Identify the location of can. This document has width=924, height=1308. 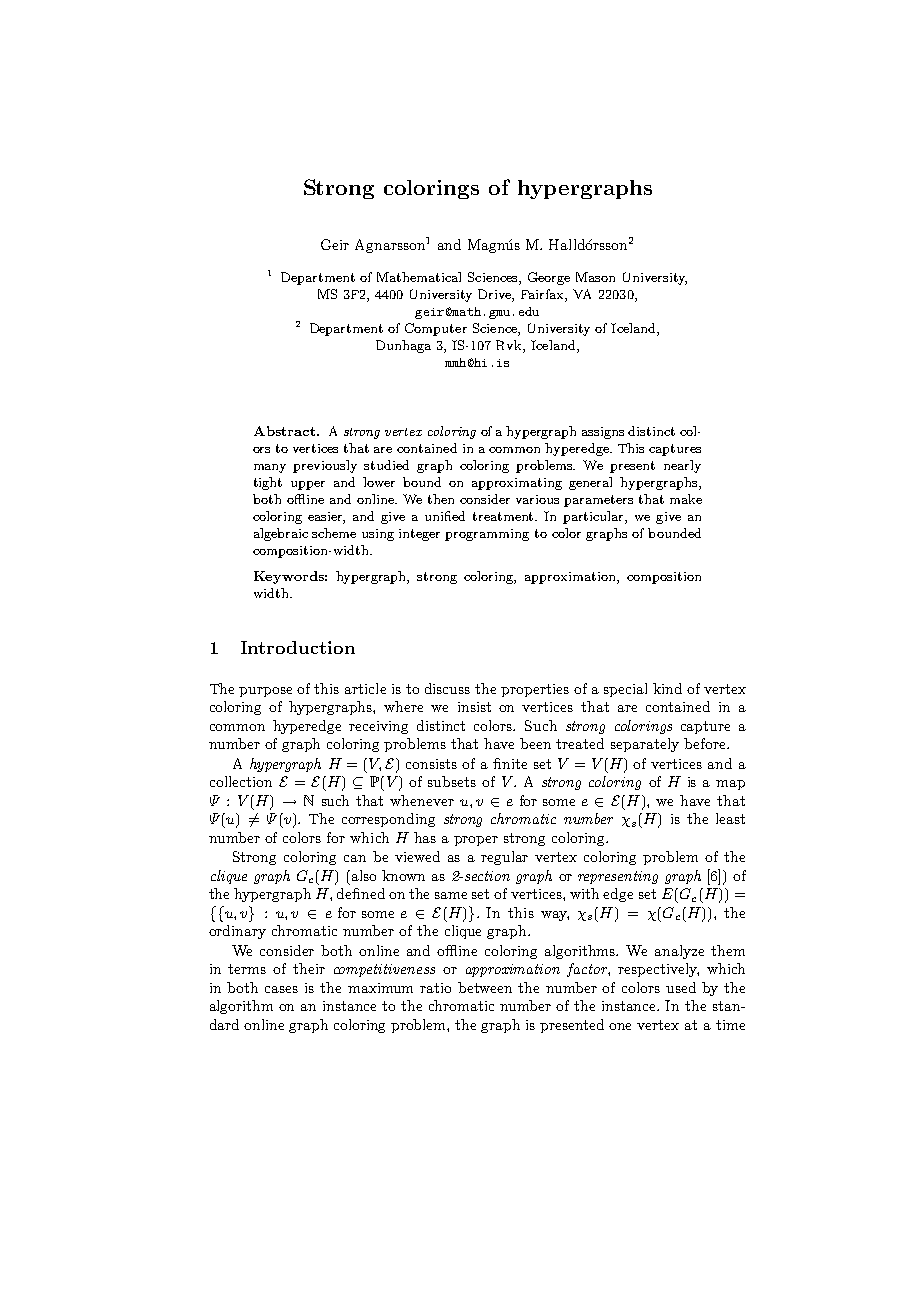
(355, 858).
